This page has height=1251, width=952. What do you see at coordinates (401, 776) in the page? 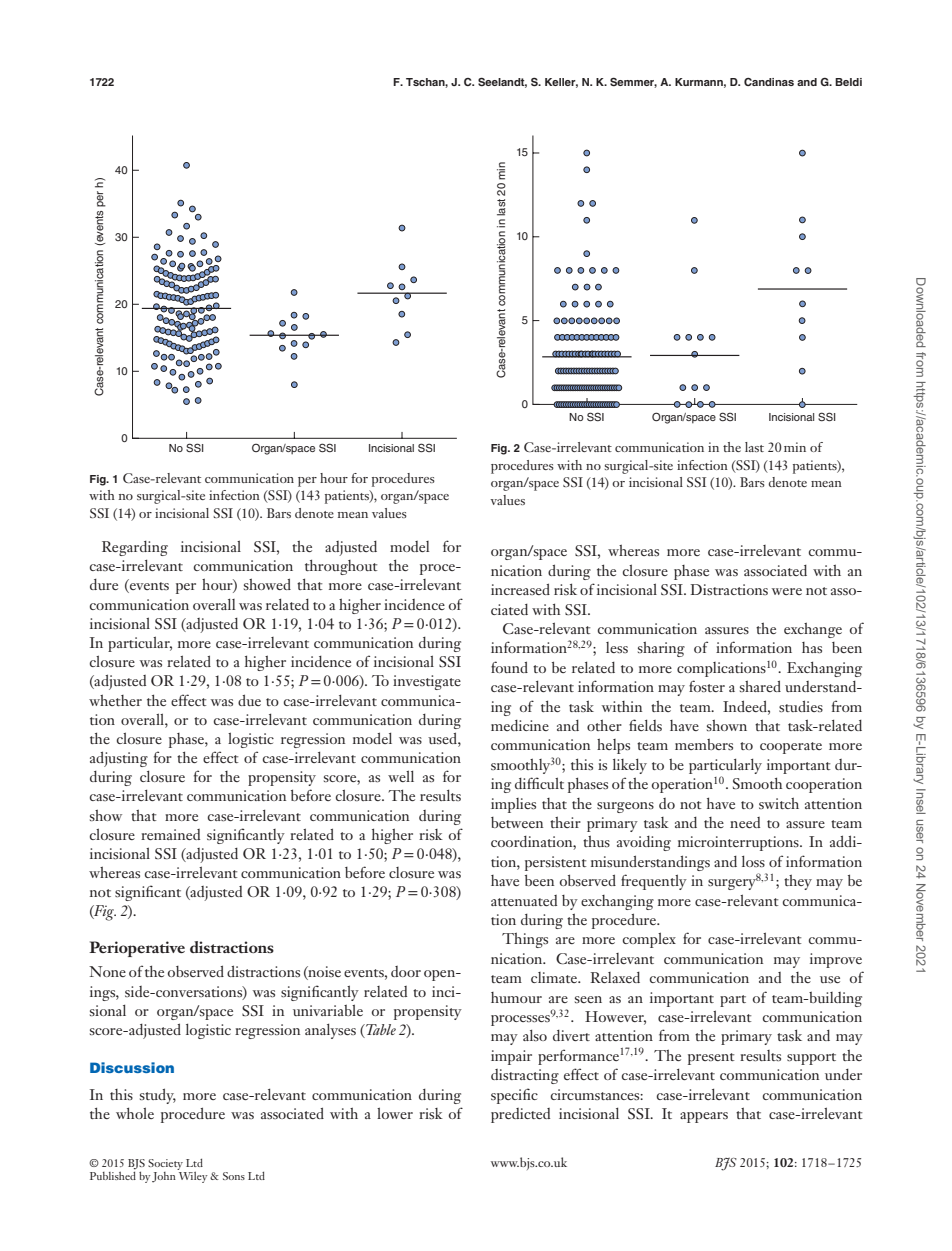
I see `well` at bounding box center [401, 776].
